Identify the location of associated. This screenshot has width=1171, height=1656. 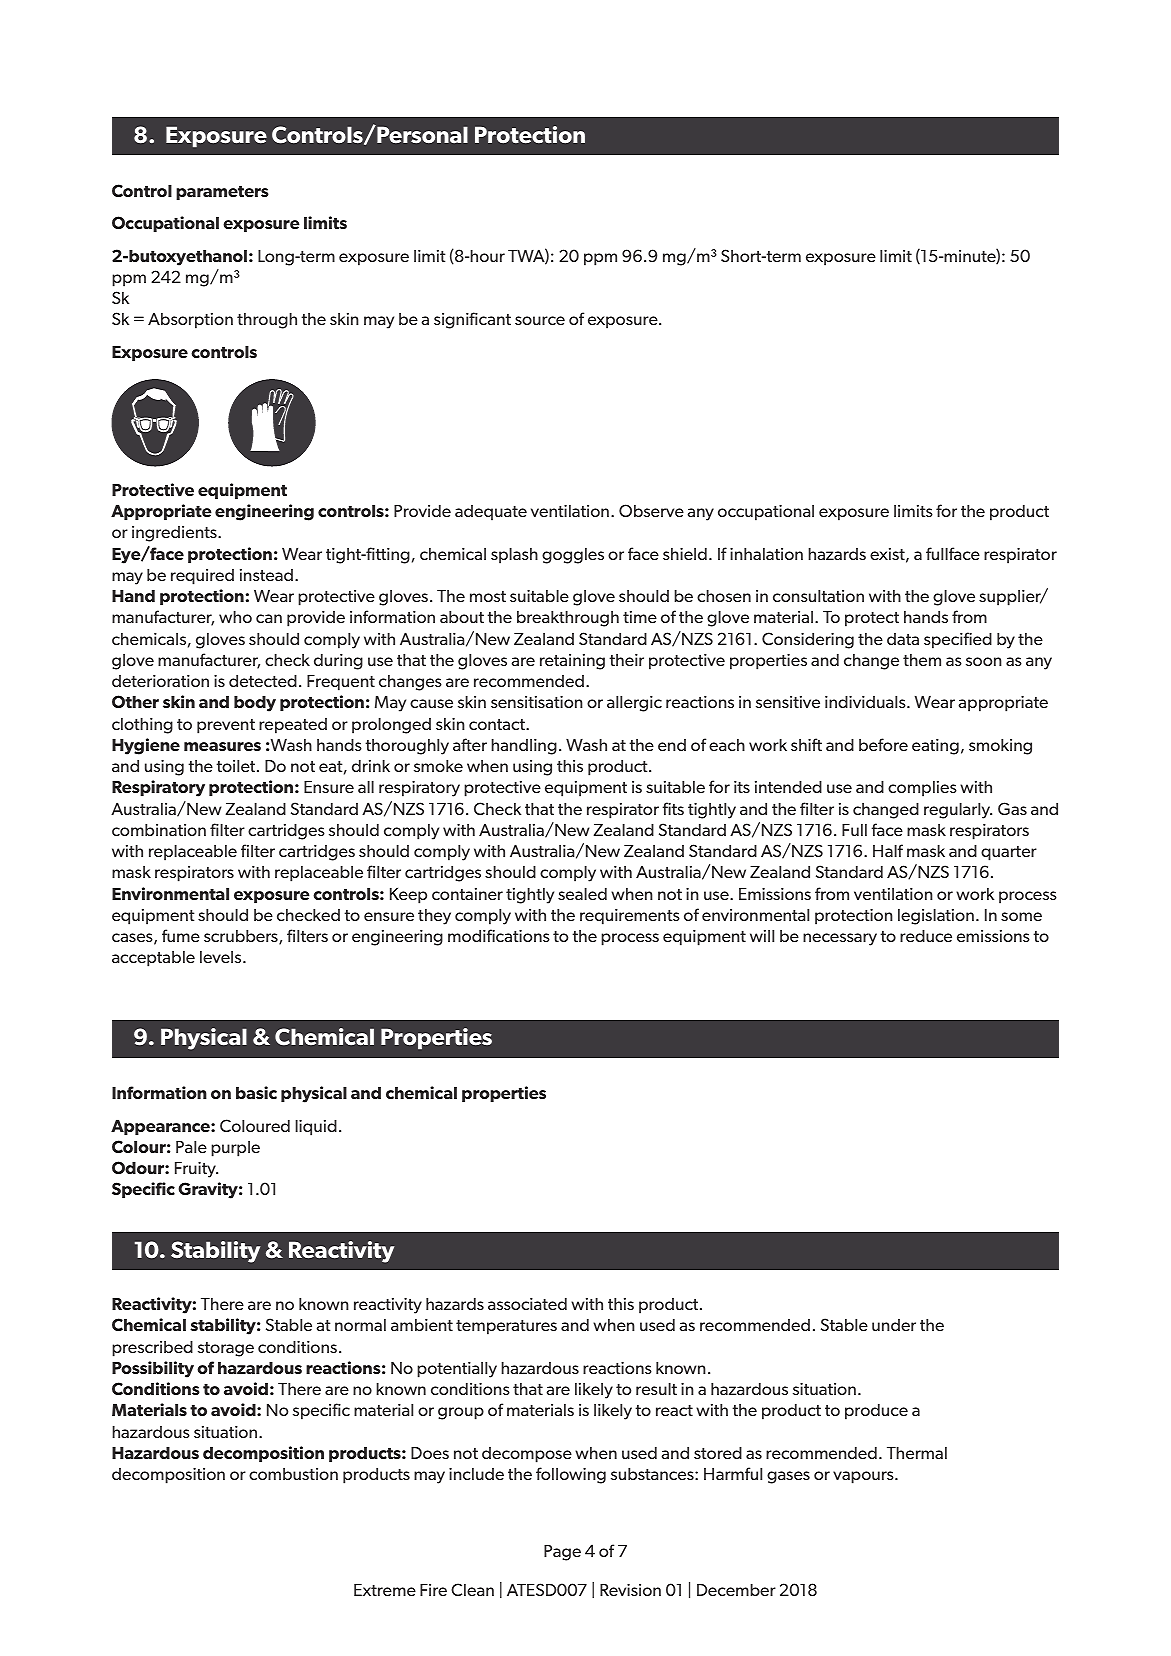
(527, 1304).
